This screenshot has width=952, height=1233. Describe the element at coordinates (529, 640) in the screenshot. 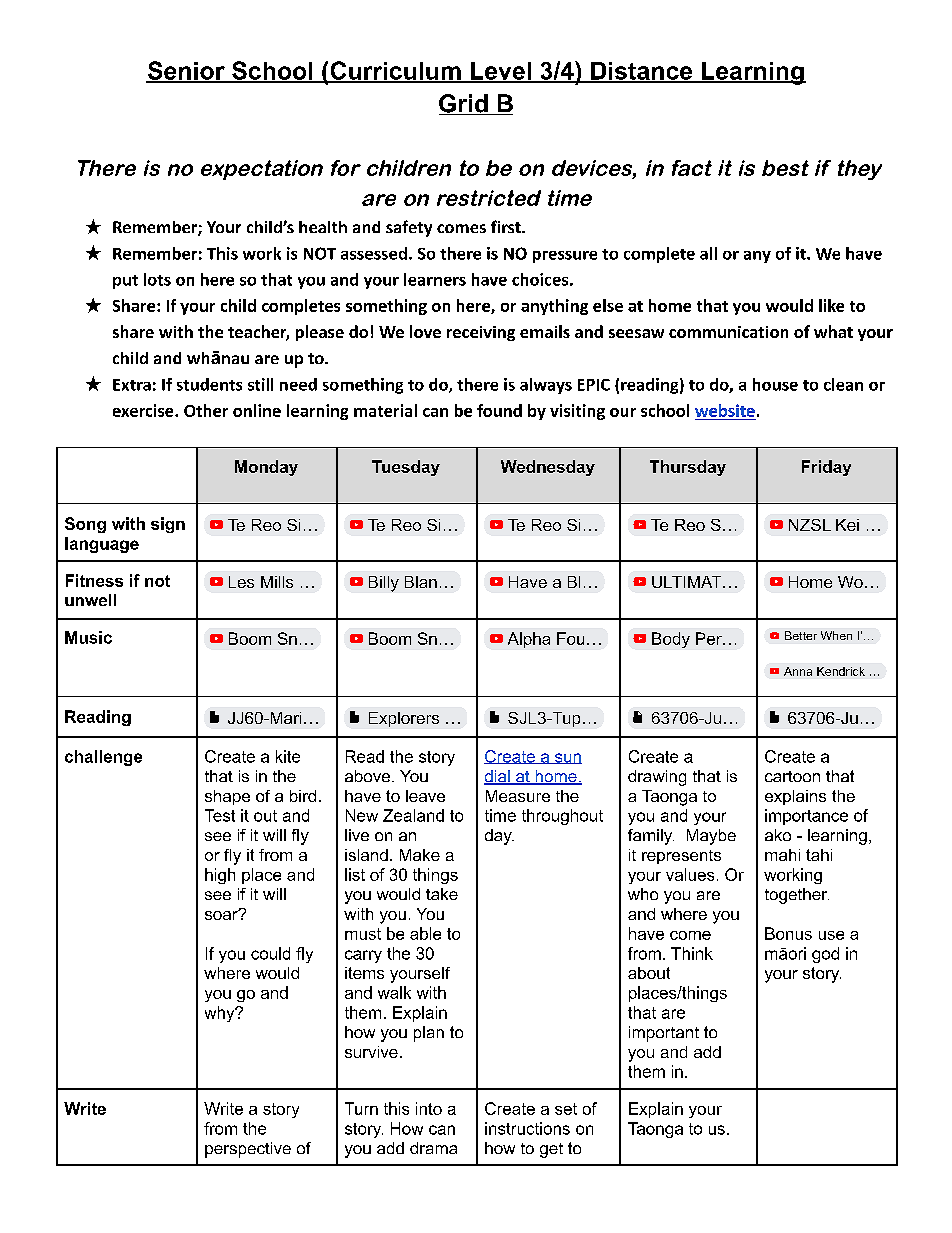

I see `Alpha` at that location.
